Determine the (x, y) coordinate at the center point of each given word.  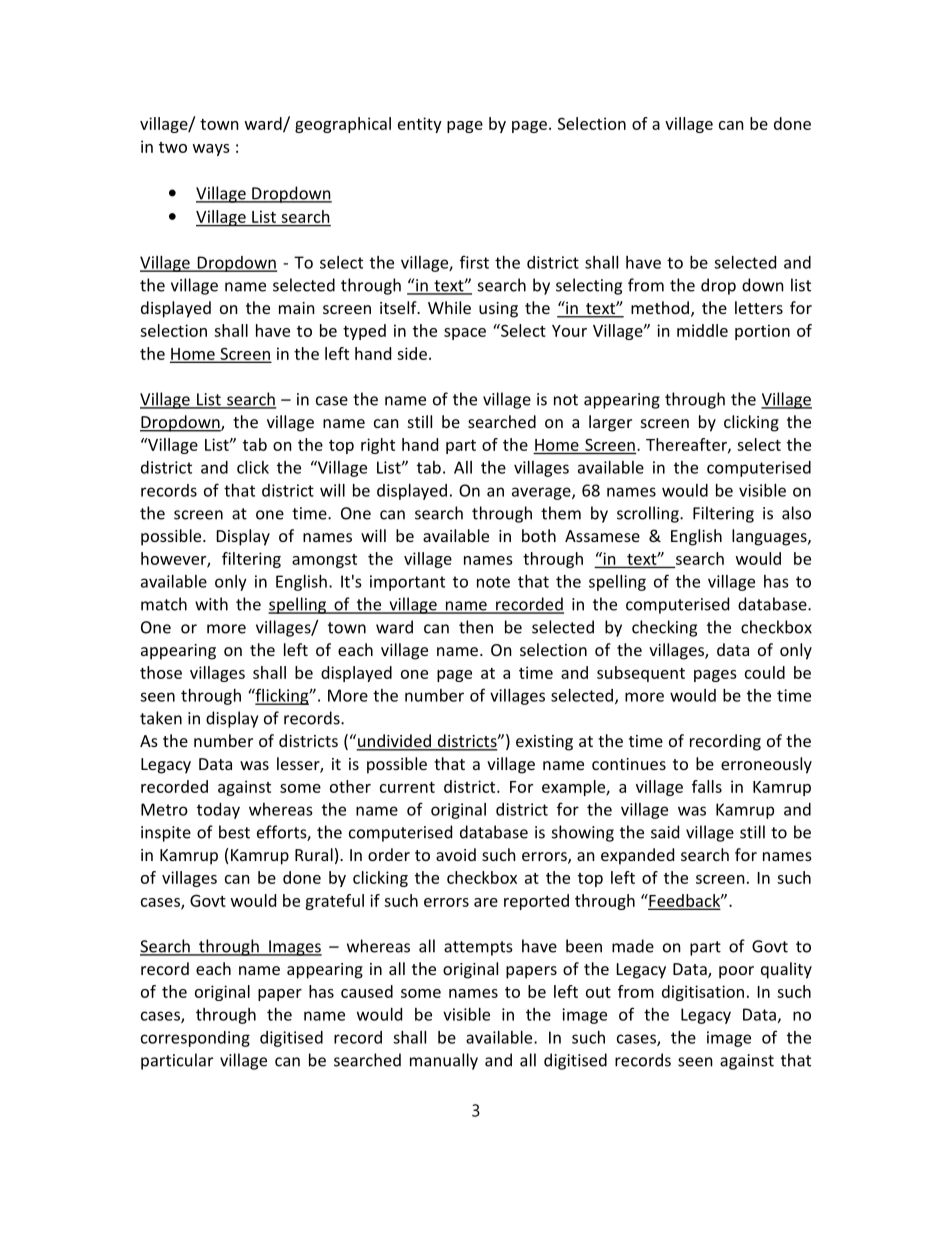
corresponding (195, 1039)
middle (702, 330)
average (542, 493)
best (234, 832)
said (665, 832)
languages (770, 537)
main (297, 308)
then (476, 627)
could (765, 672)
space (465, 334)
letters (759, 307)
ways (211, 150)
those (161, 672)
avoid (456, 854)
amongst (324, 561)
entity (420, 125)
